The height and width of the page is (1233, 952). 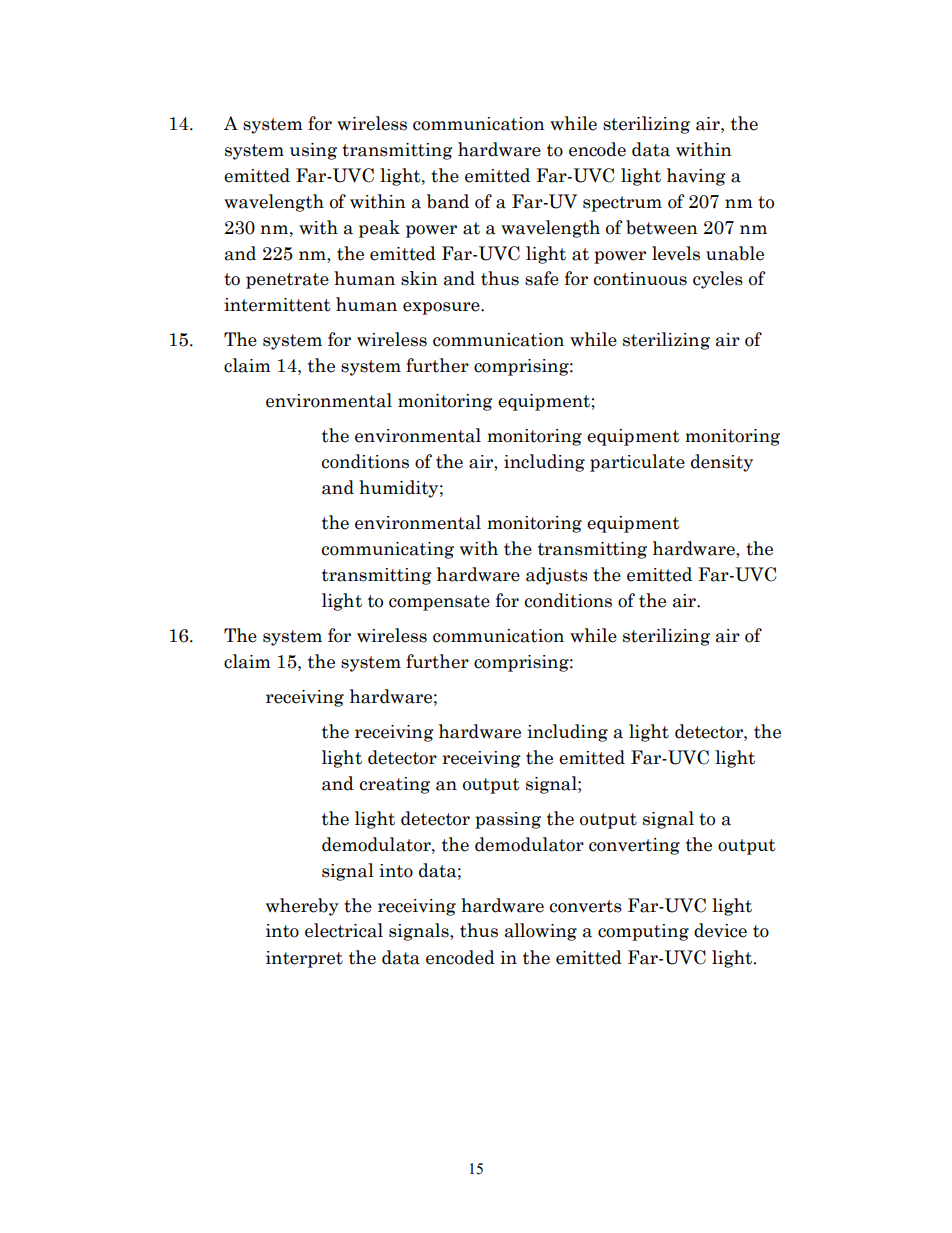 I want to click on communicating, so click(x=388, y=550).
